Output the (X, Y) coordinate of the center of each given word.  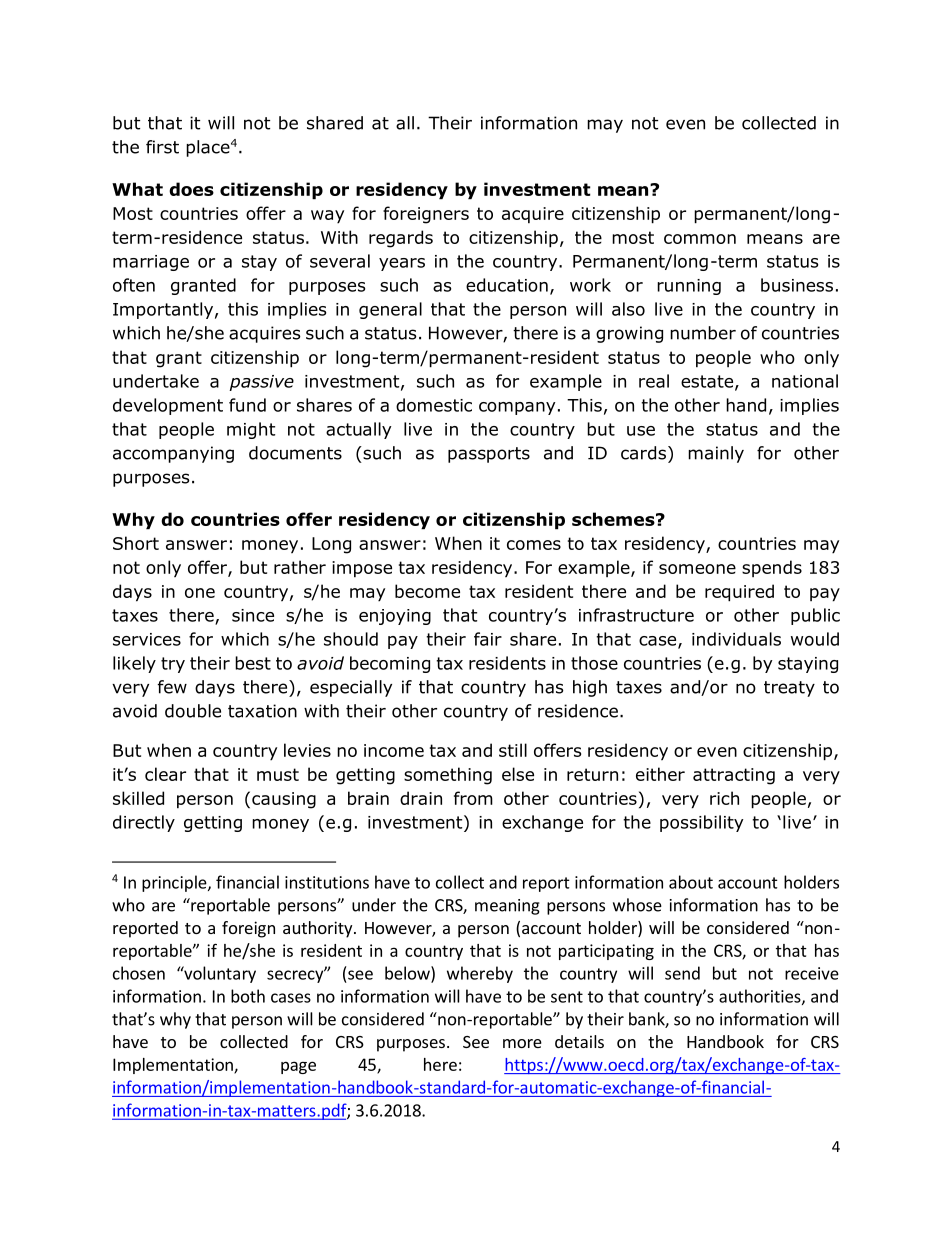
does (191, 189)
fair (488, 639)
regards (401, 239)
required (739, 593)
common (700, 239)
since (253, 615)
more (522, 1043)
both (248, 996)
